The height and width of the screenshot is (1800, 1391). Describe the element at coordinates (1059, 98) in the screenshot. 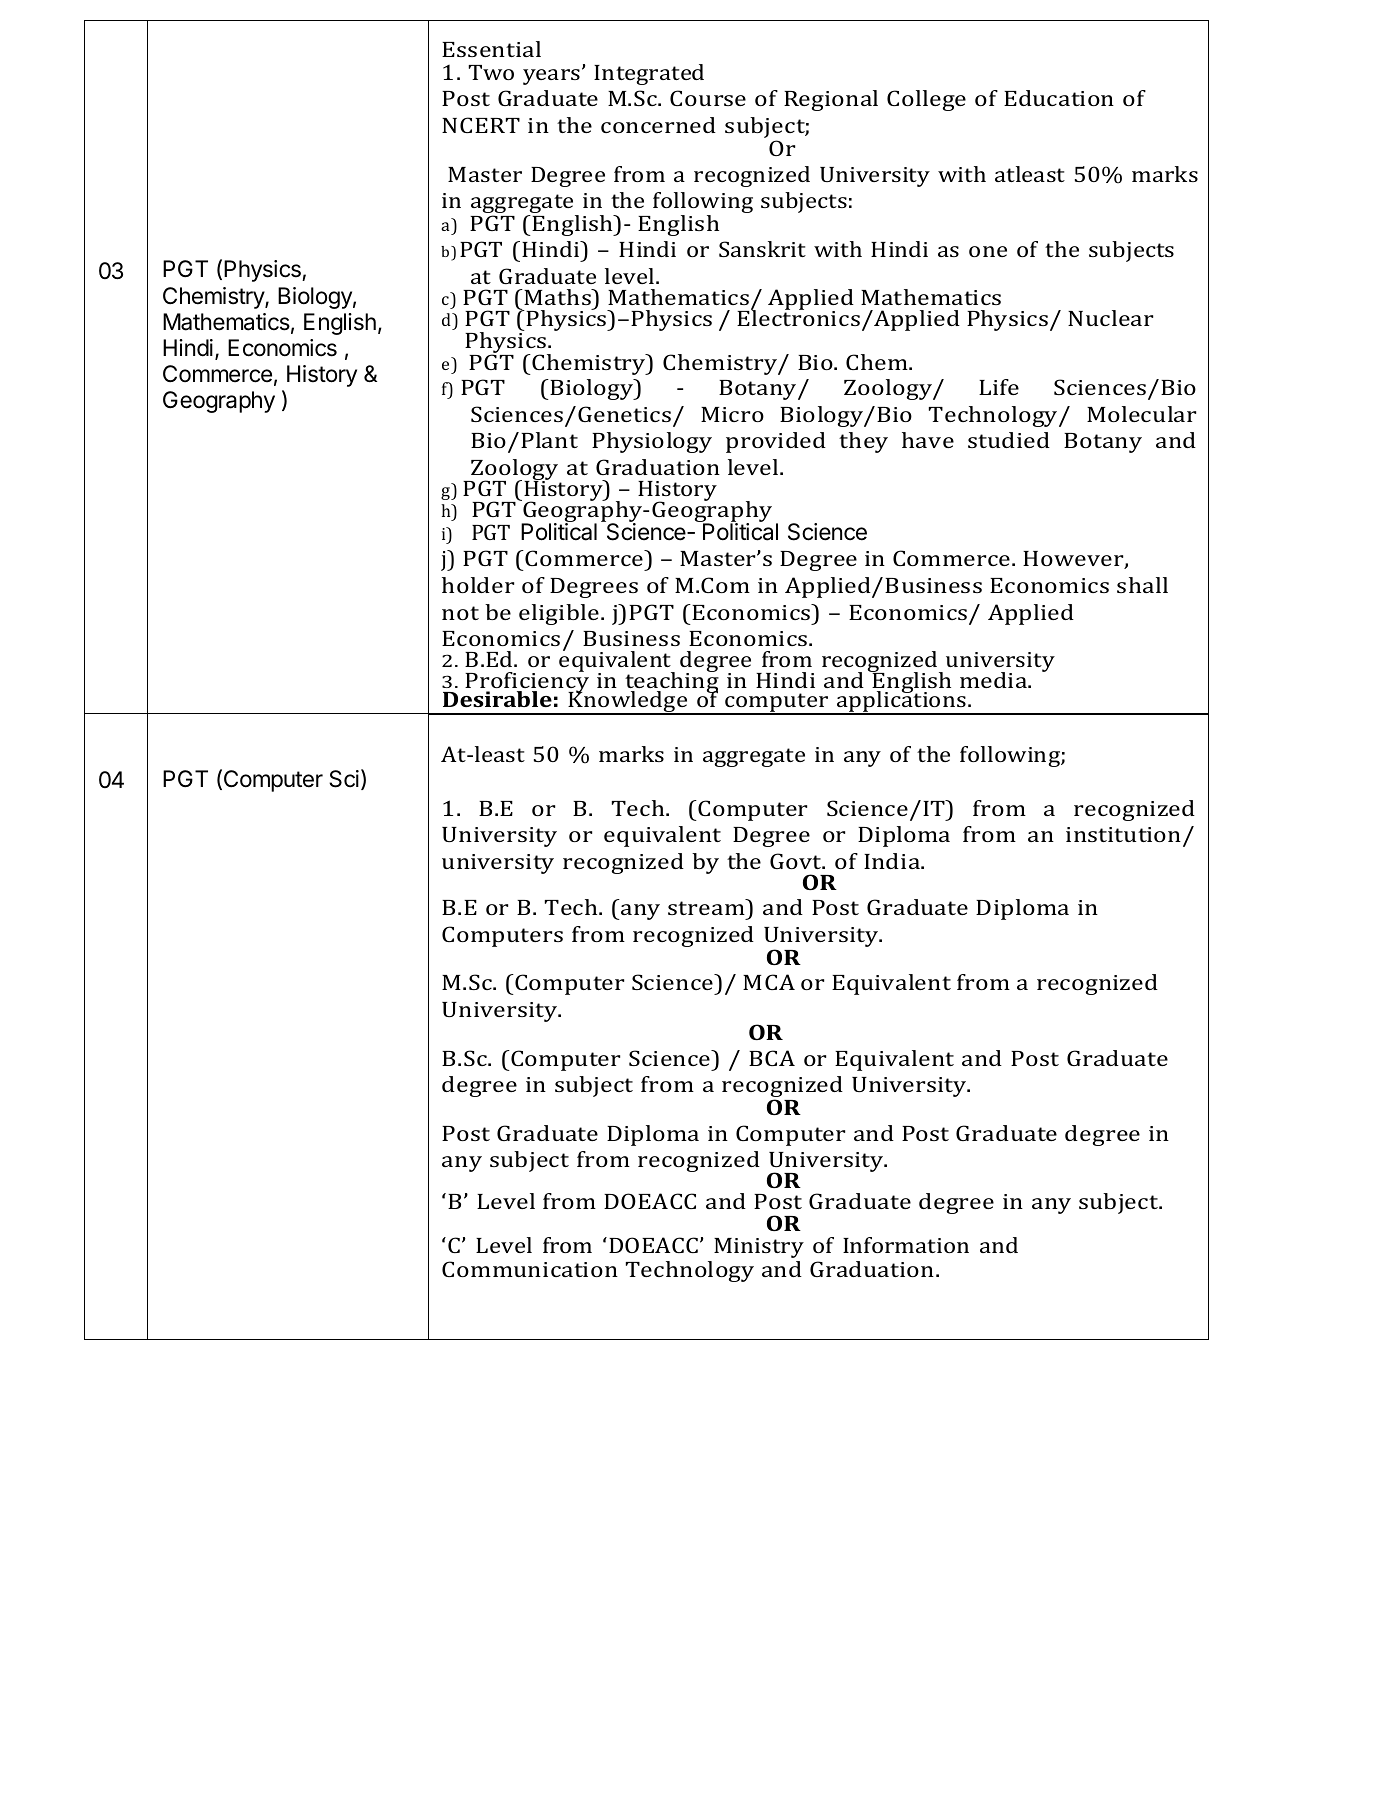

I see `Education` at that location.
